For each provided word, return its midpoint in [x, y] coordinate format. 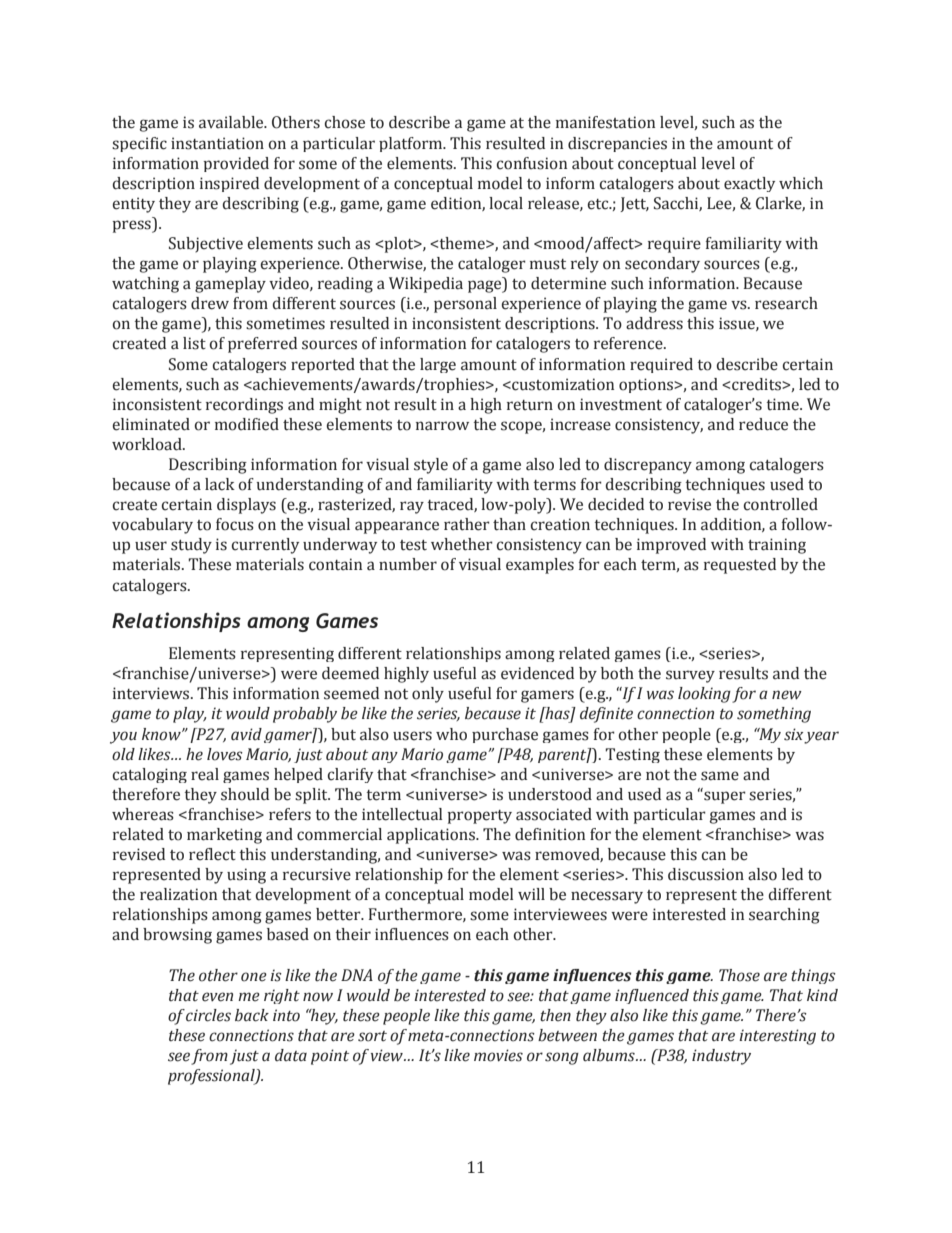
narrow [442, 426]
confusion [532, 163]
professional [212, 1077]
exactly [749, 184]
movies [498, 1055]
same [720, 776]
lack [220, 484]
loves [225, 754]
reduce [763, 424]
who [451, 734]
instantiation [217, 143]
